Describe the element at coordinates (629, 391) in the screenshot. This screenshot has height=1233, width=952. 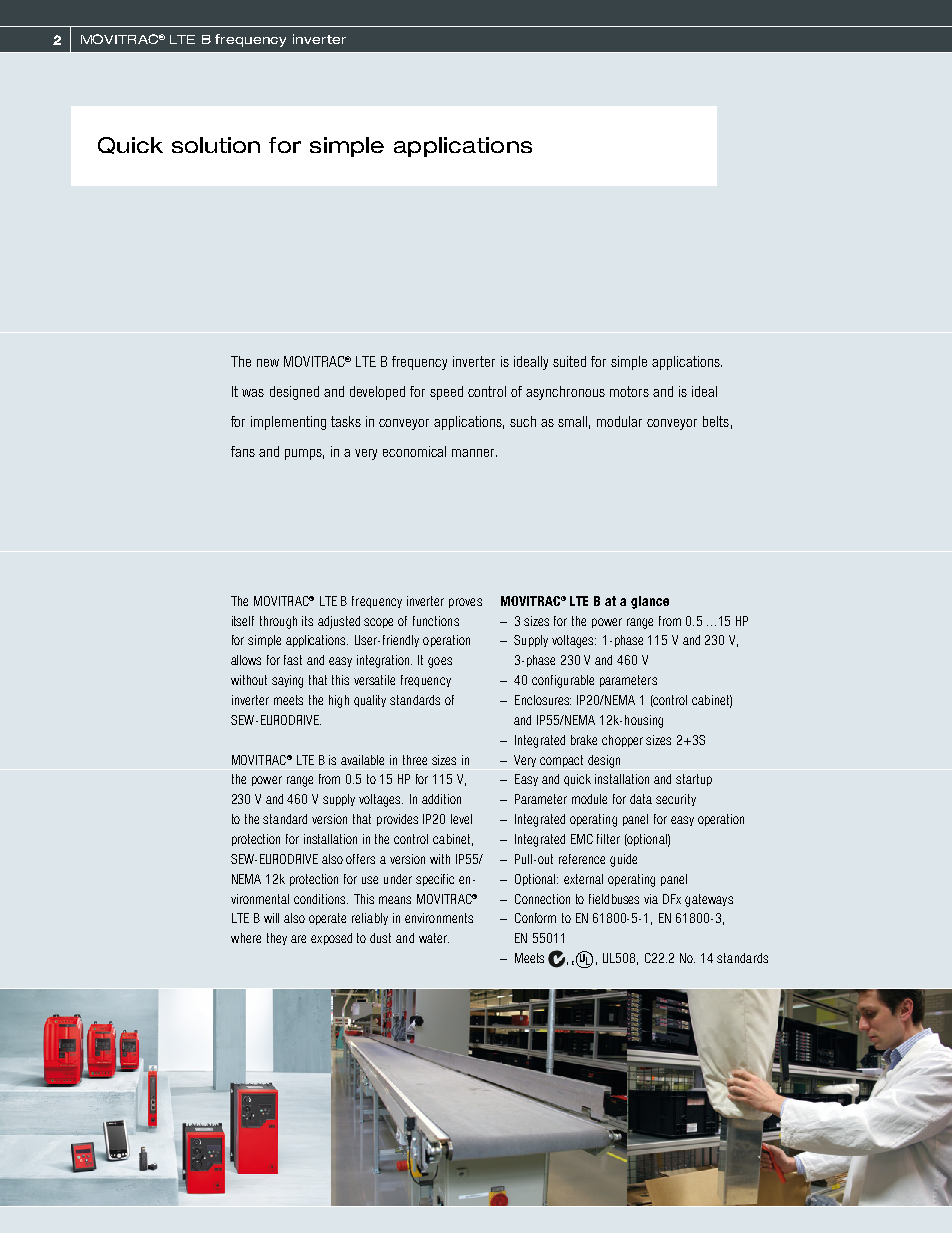
I see `motors` at that location.
